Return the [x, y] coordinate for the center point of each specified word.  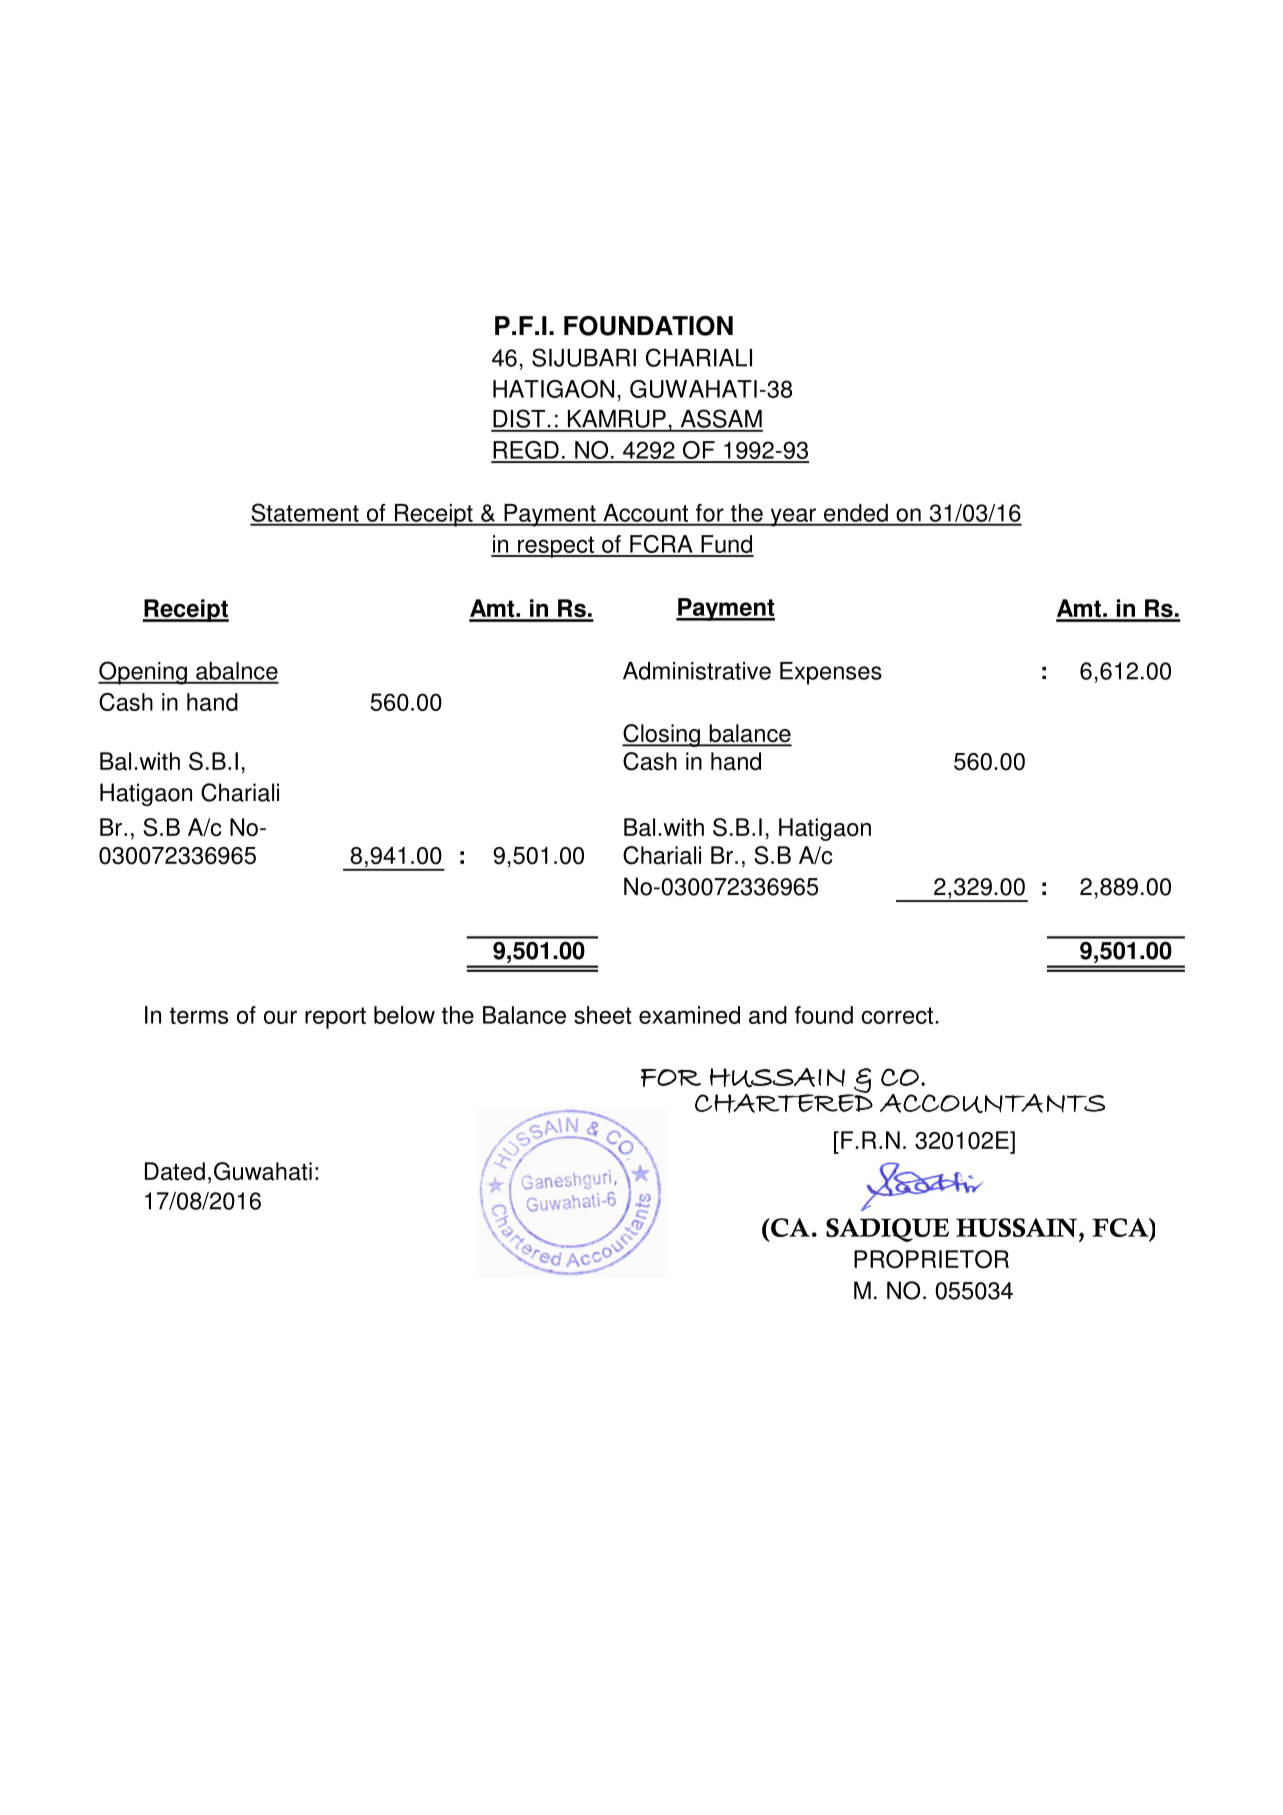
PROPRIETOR [931, 1259]
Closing [662, 735]
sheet [603, 1015]
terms [199, 1015]
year [793, 517]
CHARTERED [784, 1102]
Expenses [831, 673]
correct [897, 1015]
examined [689, 1015]
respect [556, 547]
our [280, 1017]
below [404, 1015]
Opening [143, 673]
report [335, 1018]
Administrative [697, 671]
